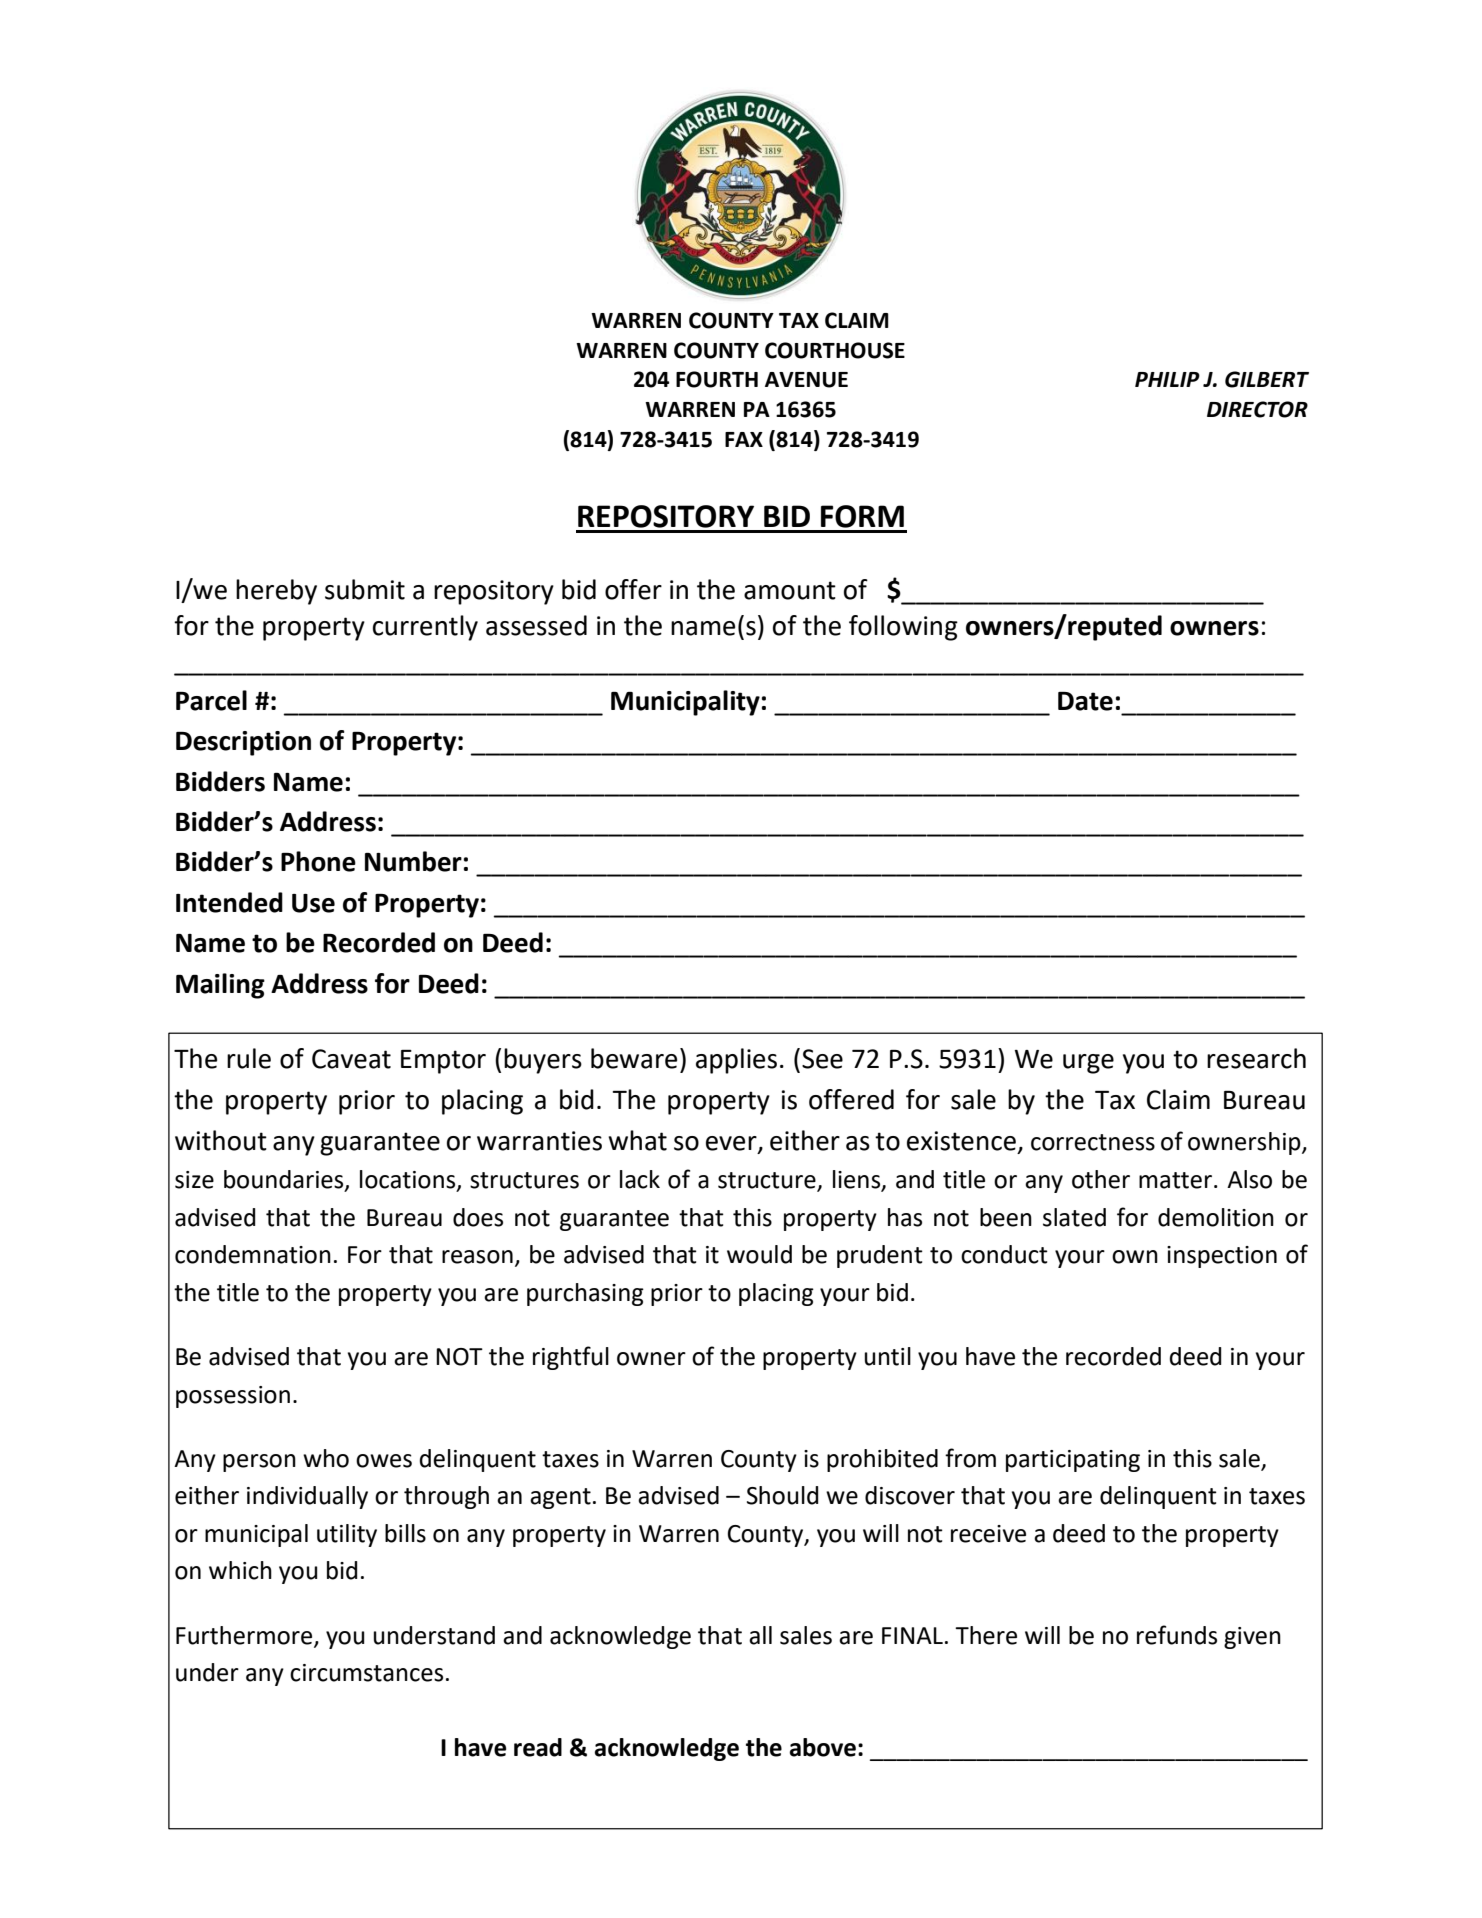 The width and height of the screenshot is (1482, 1918). What do you see at coordinates (888, 1356) in the screenshot?
I see `until` at bounding box center [888, 1356].
